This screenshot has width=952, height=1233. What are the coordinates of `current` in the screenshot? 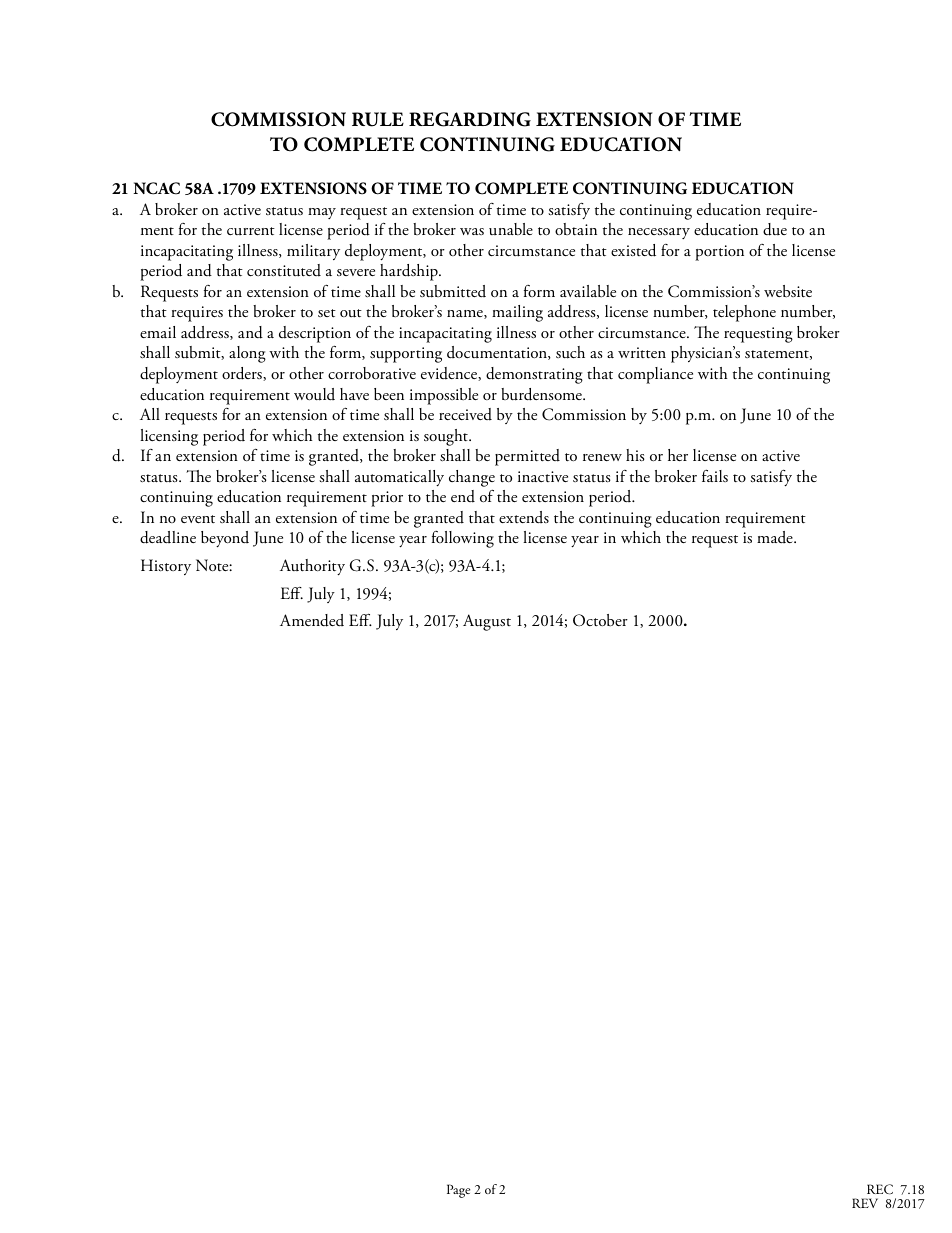 It's located at (251, 231).
